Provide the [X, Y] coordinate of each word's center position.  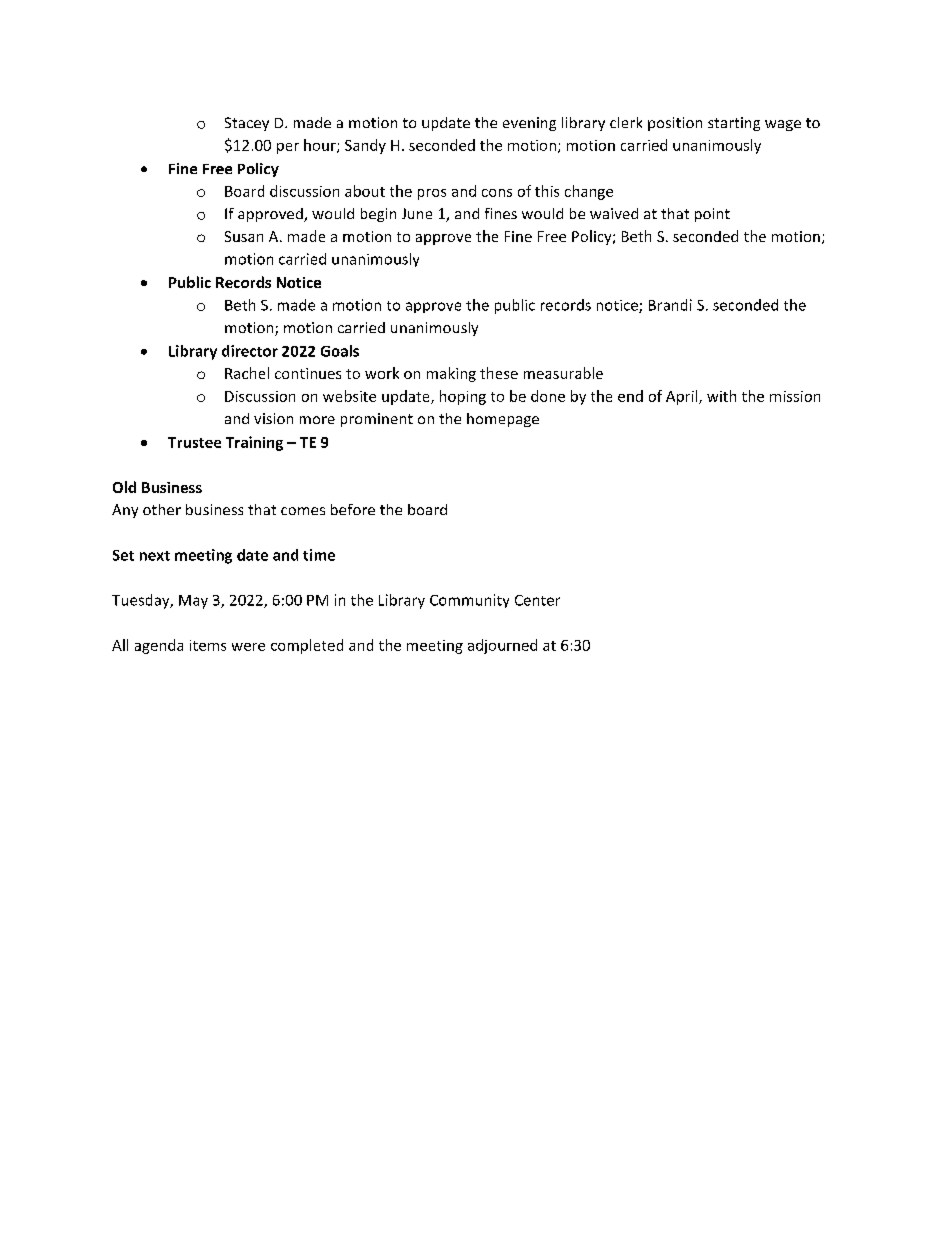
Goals [340, 351]
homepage [503, 420]
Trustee [194, 442]
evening [529, 124]
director [250, 351]
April [683, 397]
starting [734, 124]
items [208, 645]
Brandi [670, 305]
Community [469, 601]
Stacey [247, 124]
